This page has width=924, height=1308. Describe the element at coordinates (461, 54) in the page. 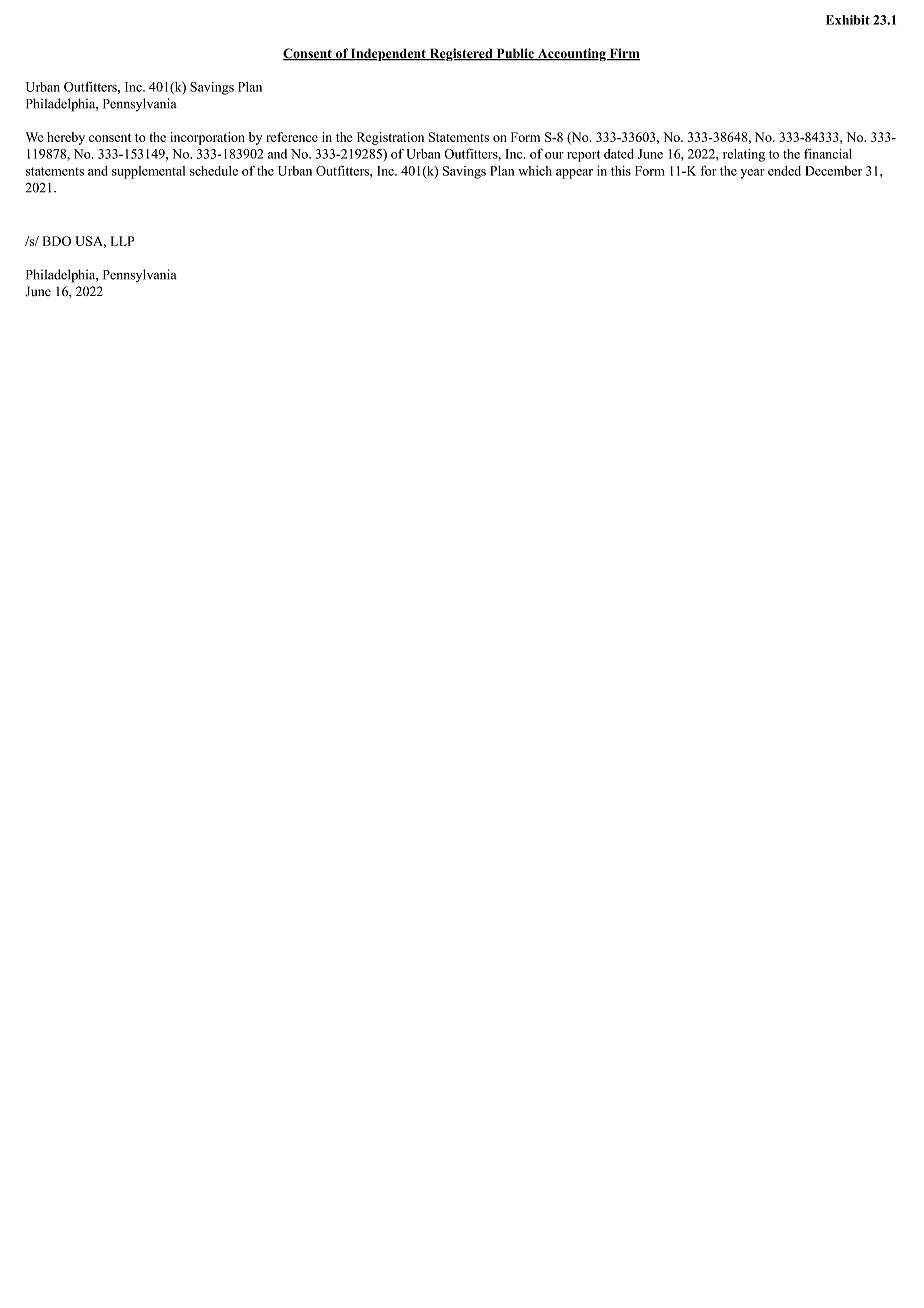

I see `Registered` at that location.
